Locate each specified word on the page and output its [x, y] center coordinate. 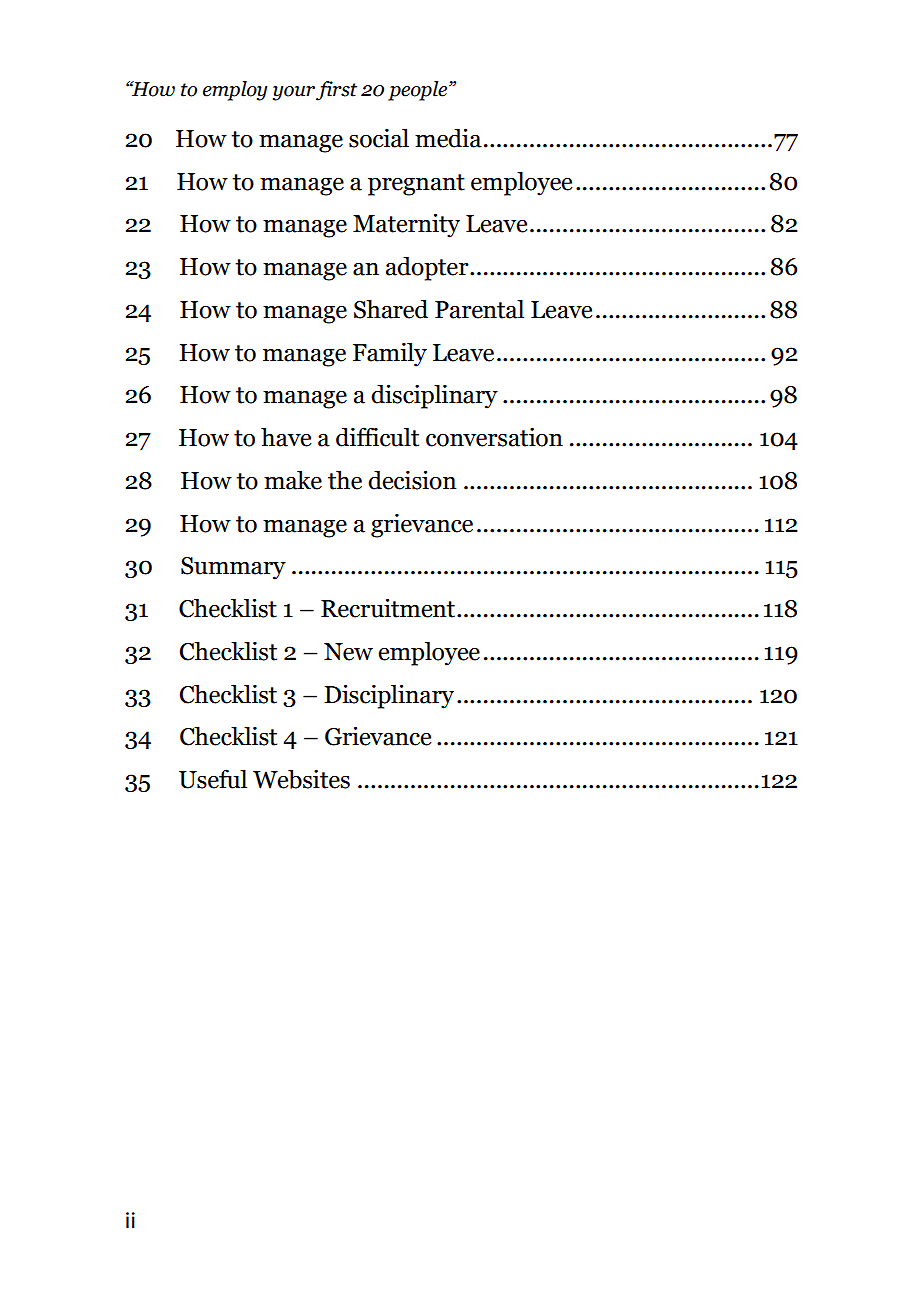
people [419, 91]
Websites [301, 779]
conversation [494, 437]
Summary [233, 568]
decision [412, 480]
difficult [377, 437]
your [294, 93]
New [348, 652]
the [345, 480]
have [286, 437]
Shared [391, 309]
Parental [479, 309]
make [293, 480]
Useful [213, 779]
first [336, 91]
